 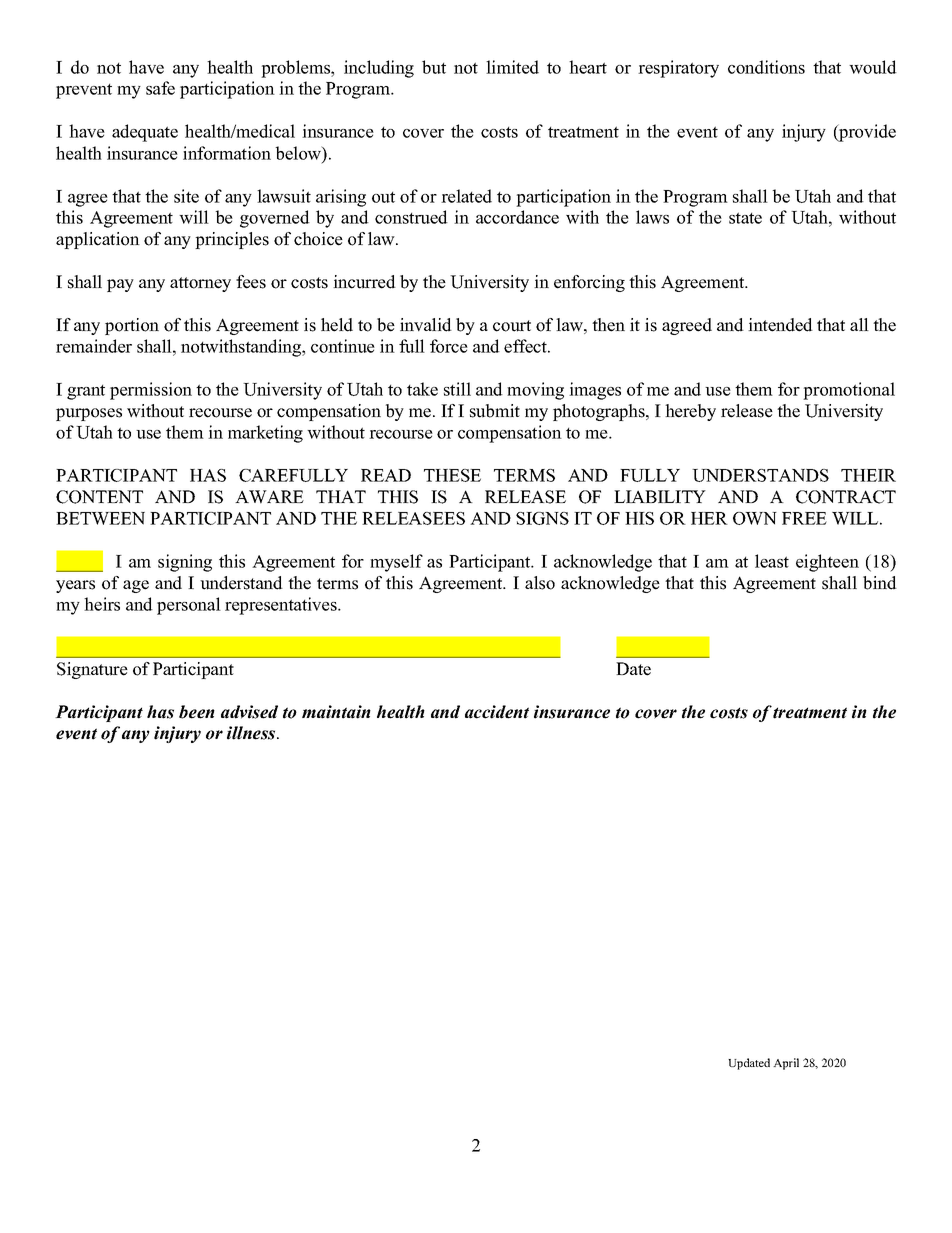 I want to click on limited, so click(x=512, y=67).
